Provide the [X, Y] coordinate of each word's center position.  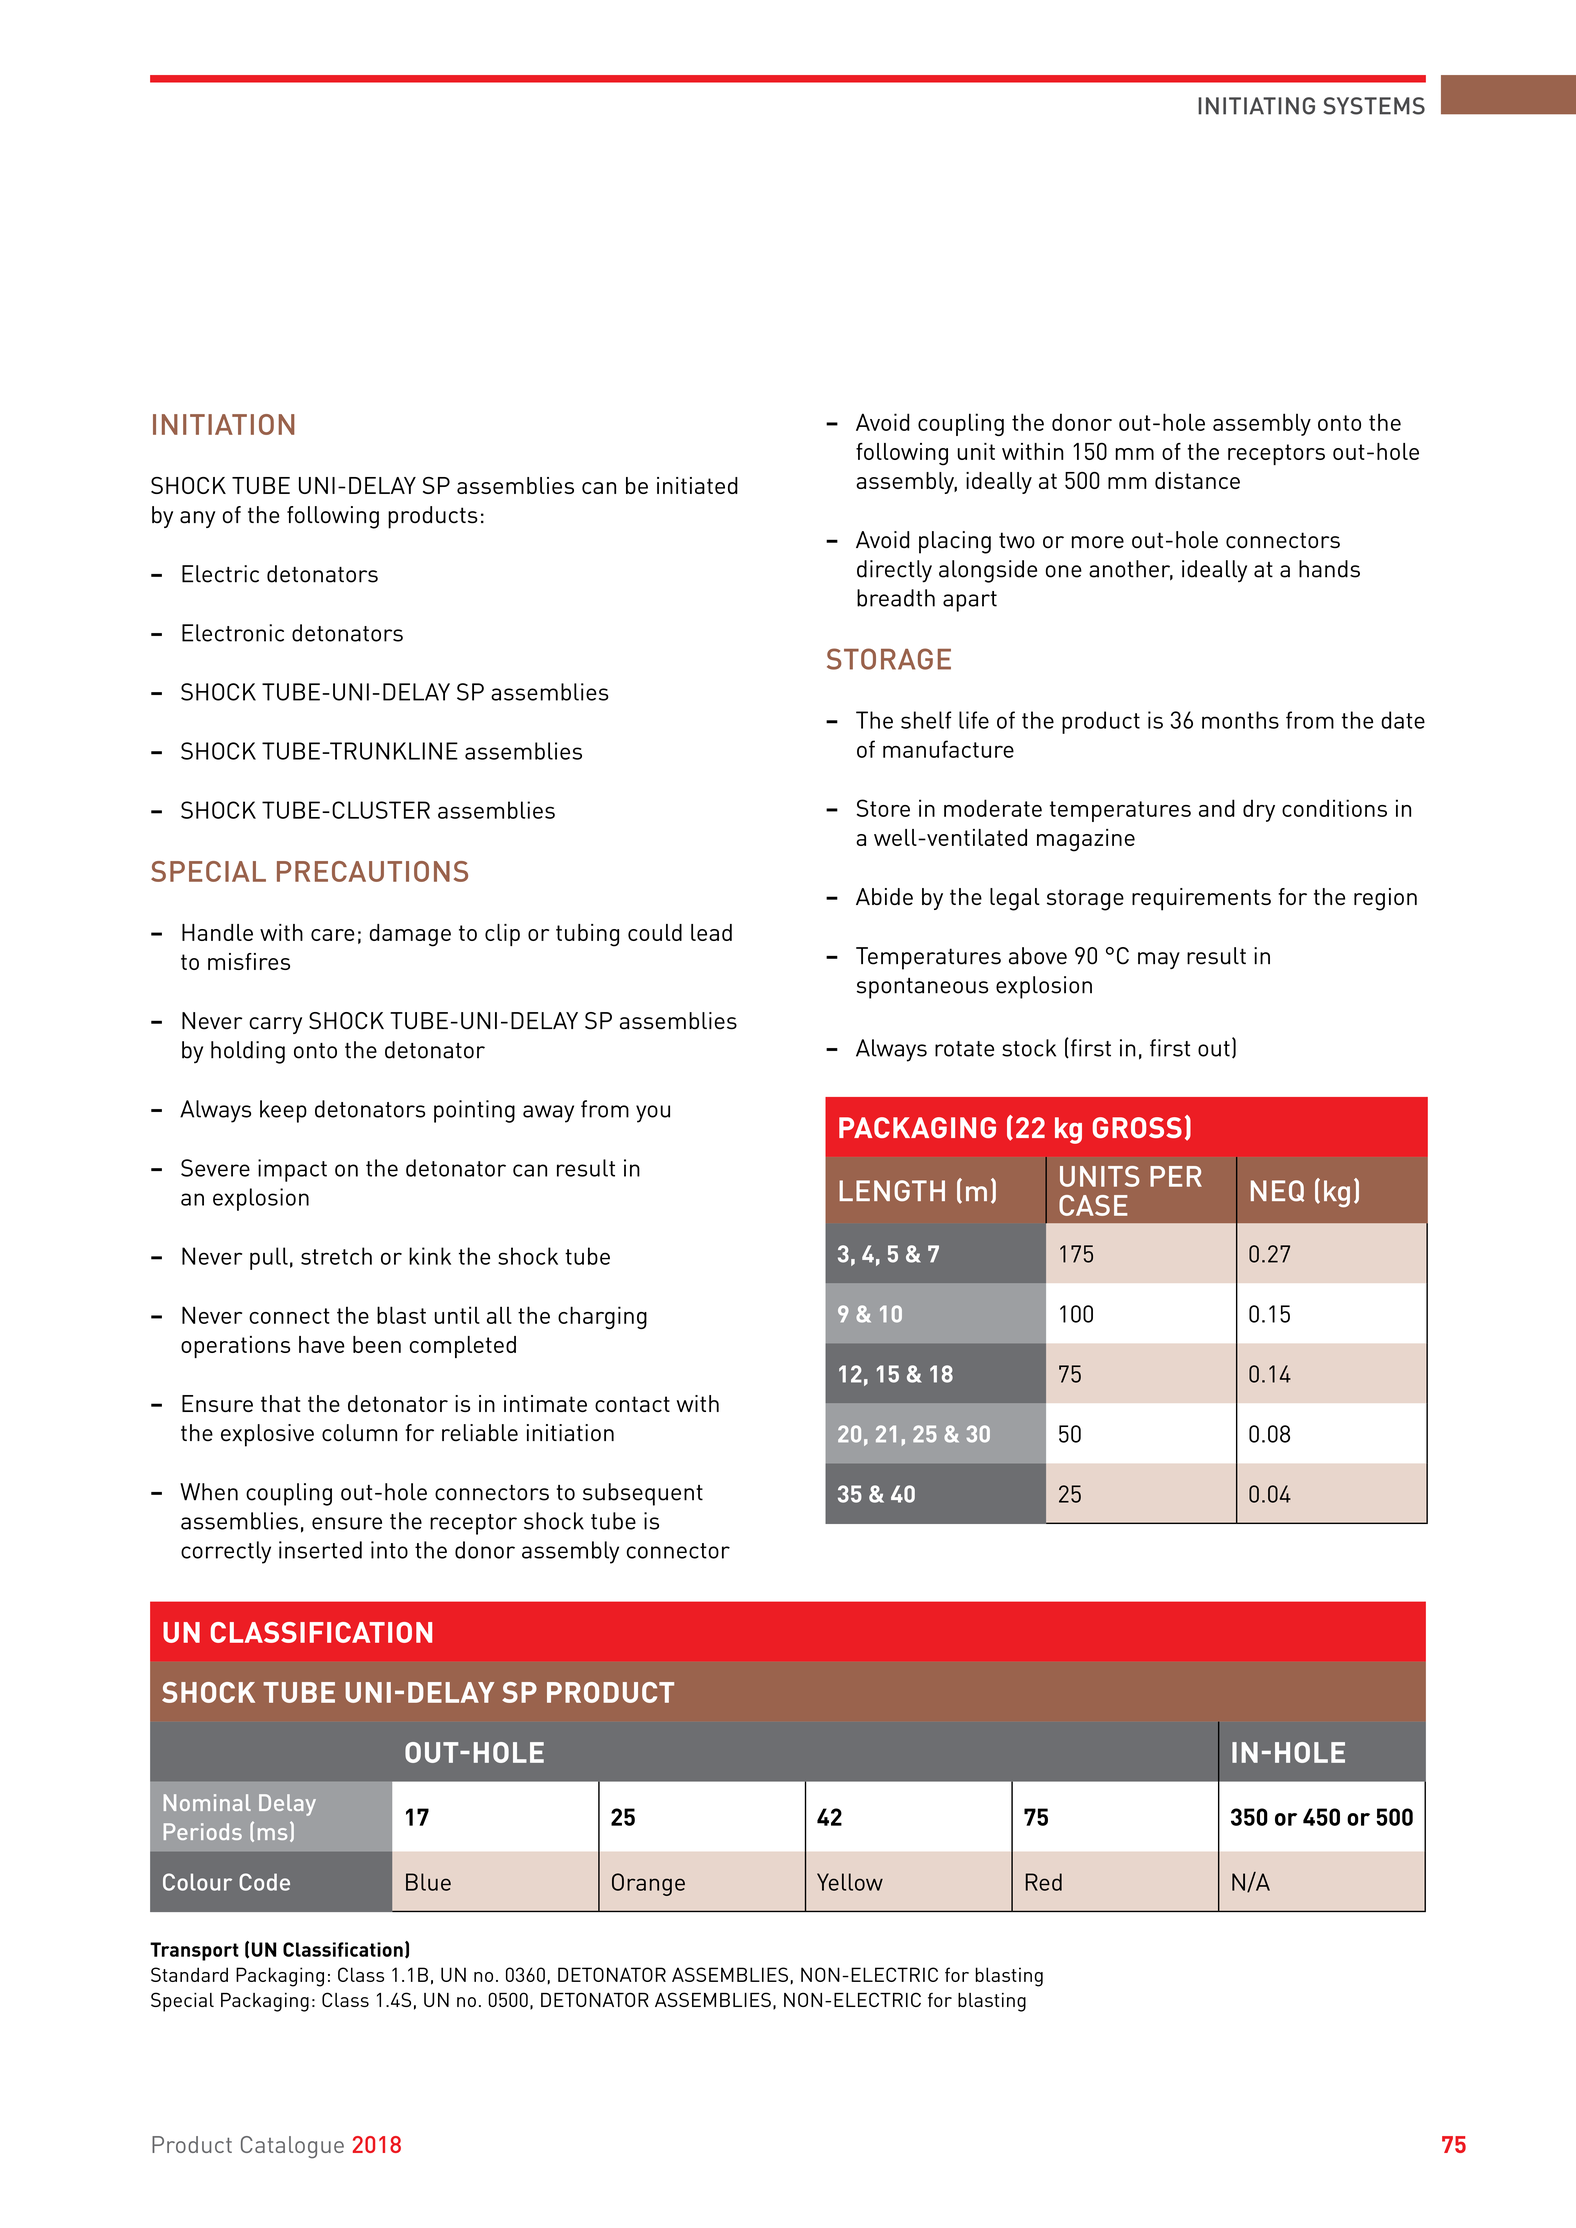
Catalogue [292, 2147]
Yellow [850, 1882]
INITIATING [1256, 106]
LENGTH [892, 1191]
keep [283, 1111]
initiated [697, 485]
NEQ [1277, 1191]
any [197, 519]
